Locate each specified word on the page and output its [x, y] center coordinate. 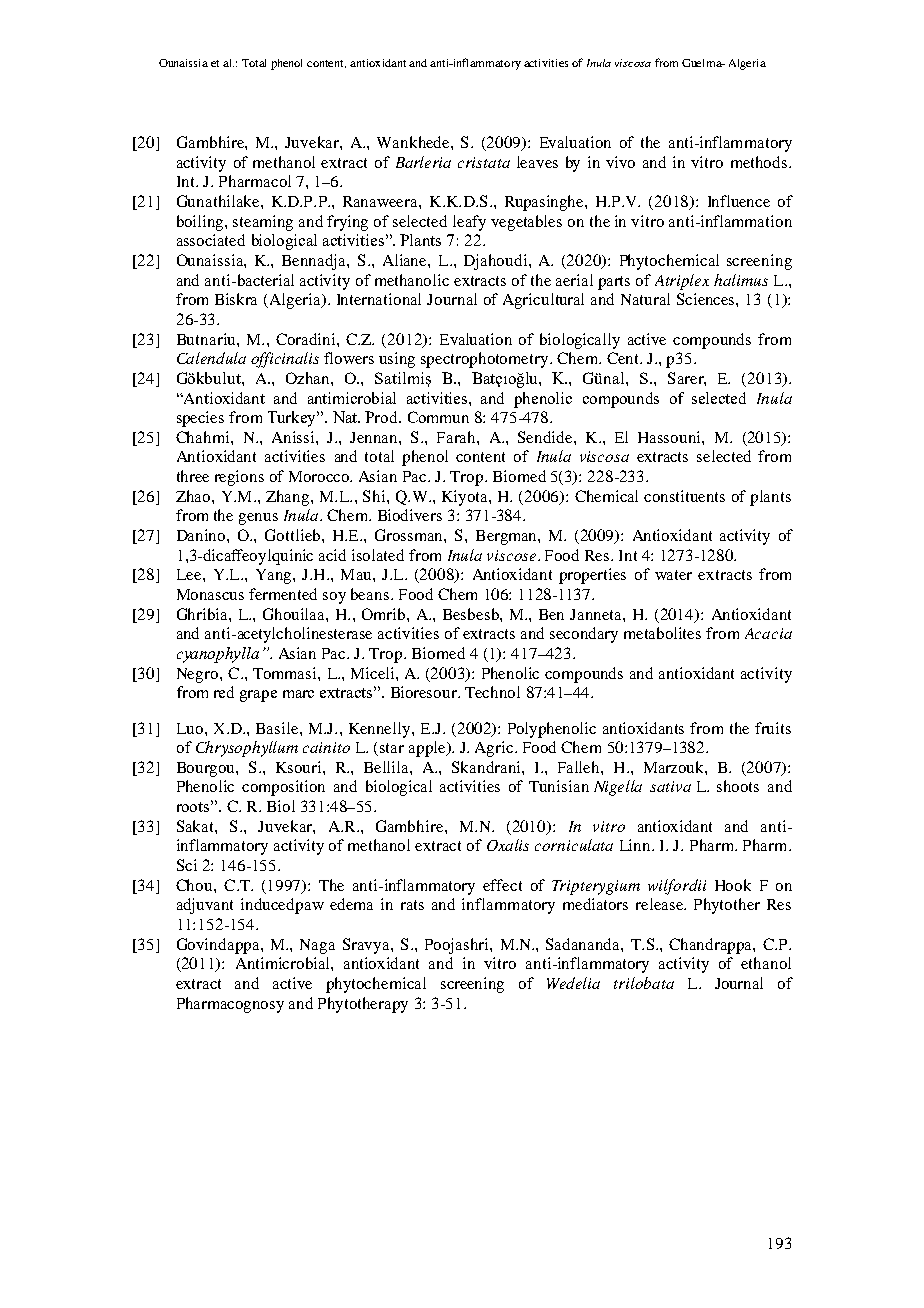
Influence [739, 201]
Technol [492, 692]
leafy [469, 223]
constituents [684, 496]
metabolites [662, 633]
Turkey [293, 419]
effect [502, 885]
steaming [263, 223]
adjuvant [205, 906]
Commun [438, 417]
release [660, 904]
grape [258, 696]
